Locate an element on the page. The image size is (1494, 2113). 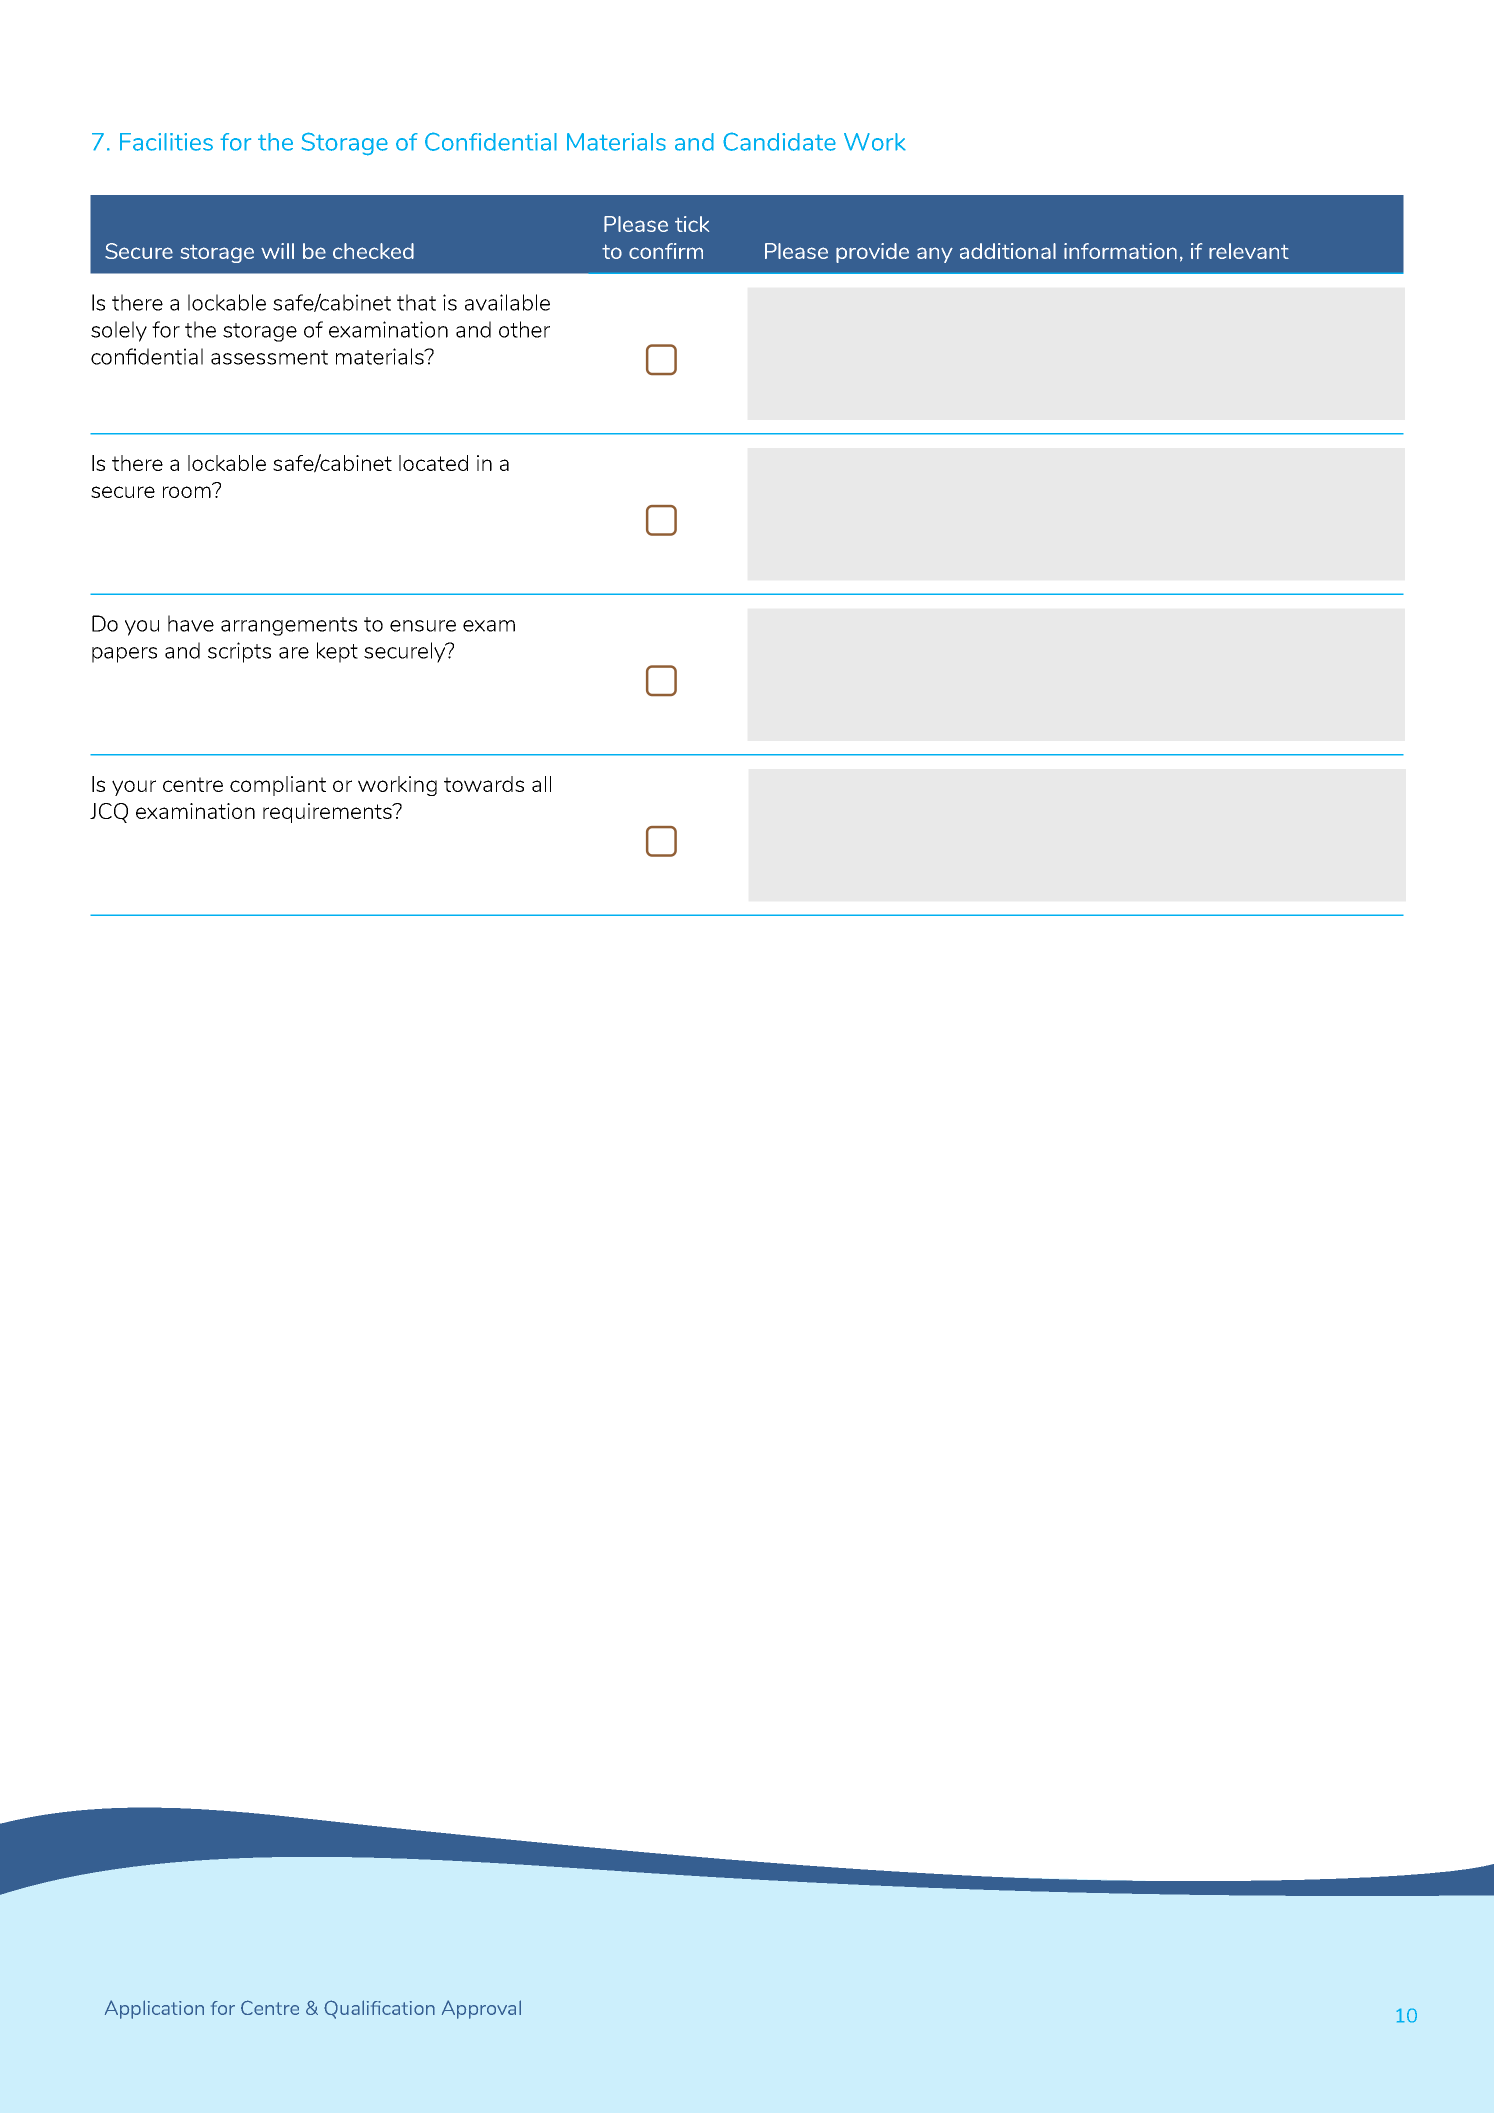
towards is located at coordinates (484, 784).
